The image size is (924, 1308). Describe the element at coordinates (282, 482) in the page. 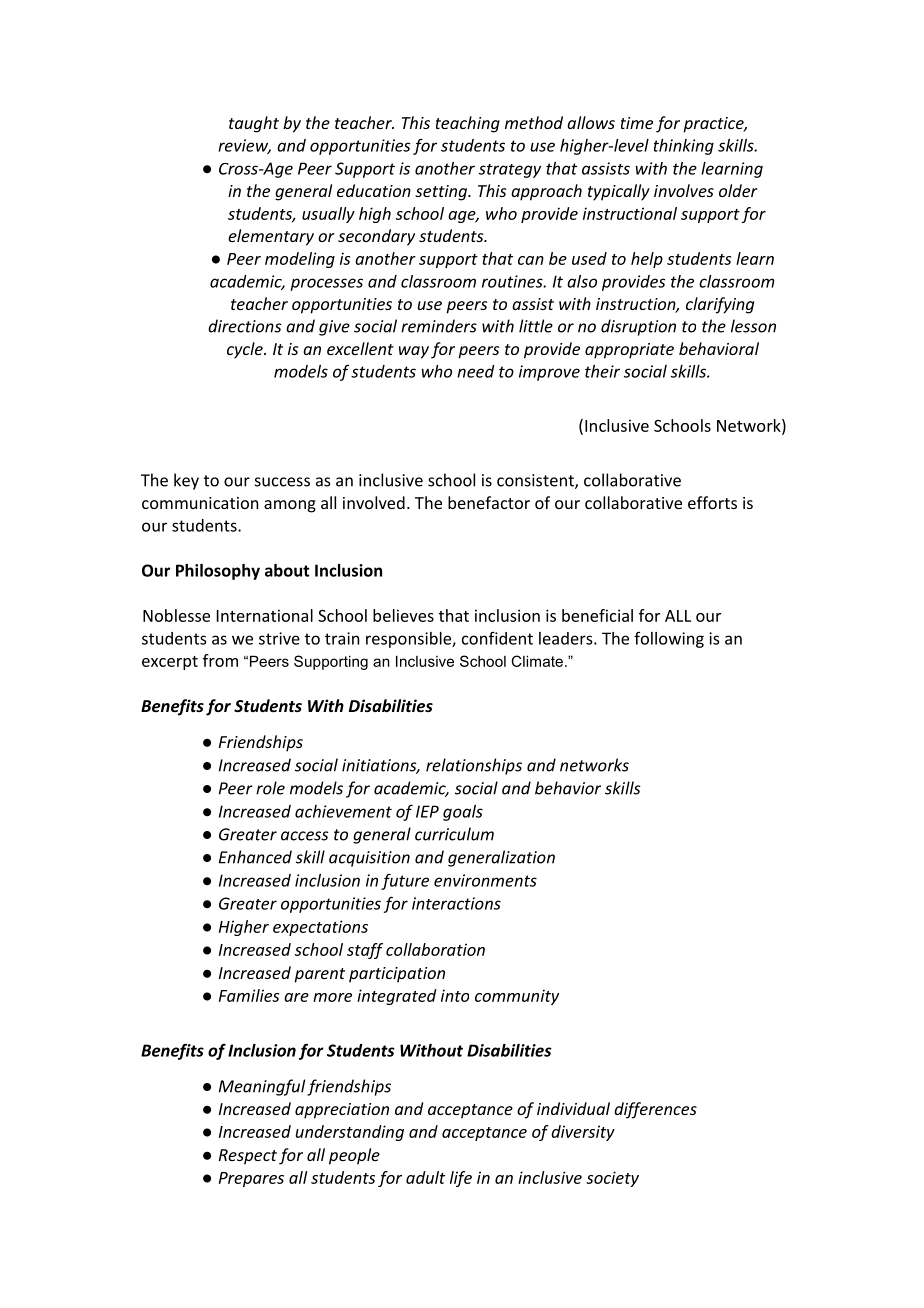

I see `success` at that location.
